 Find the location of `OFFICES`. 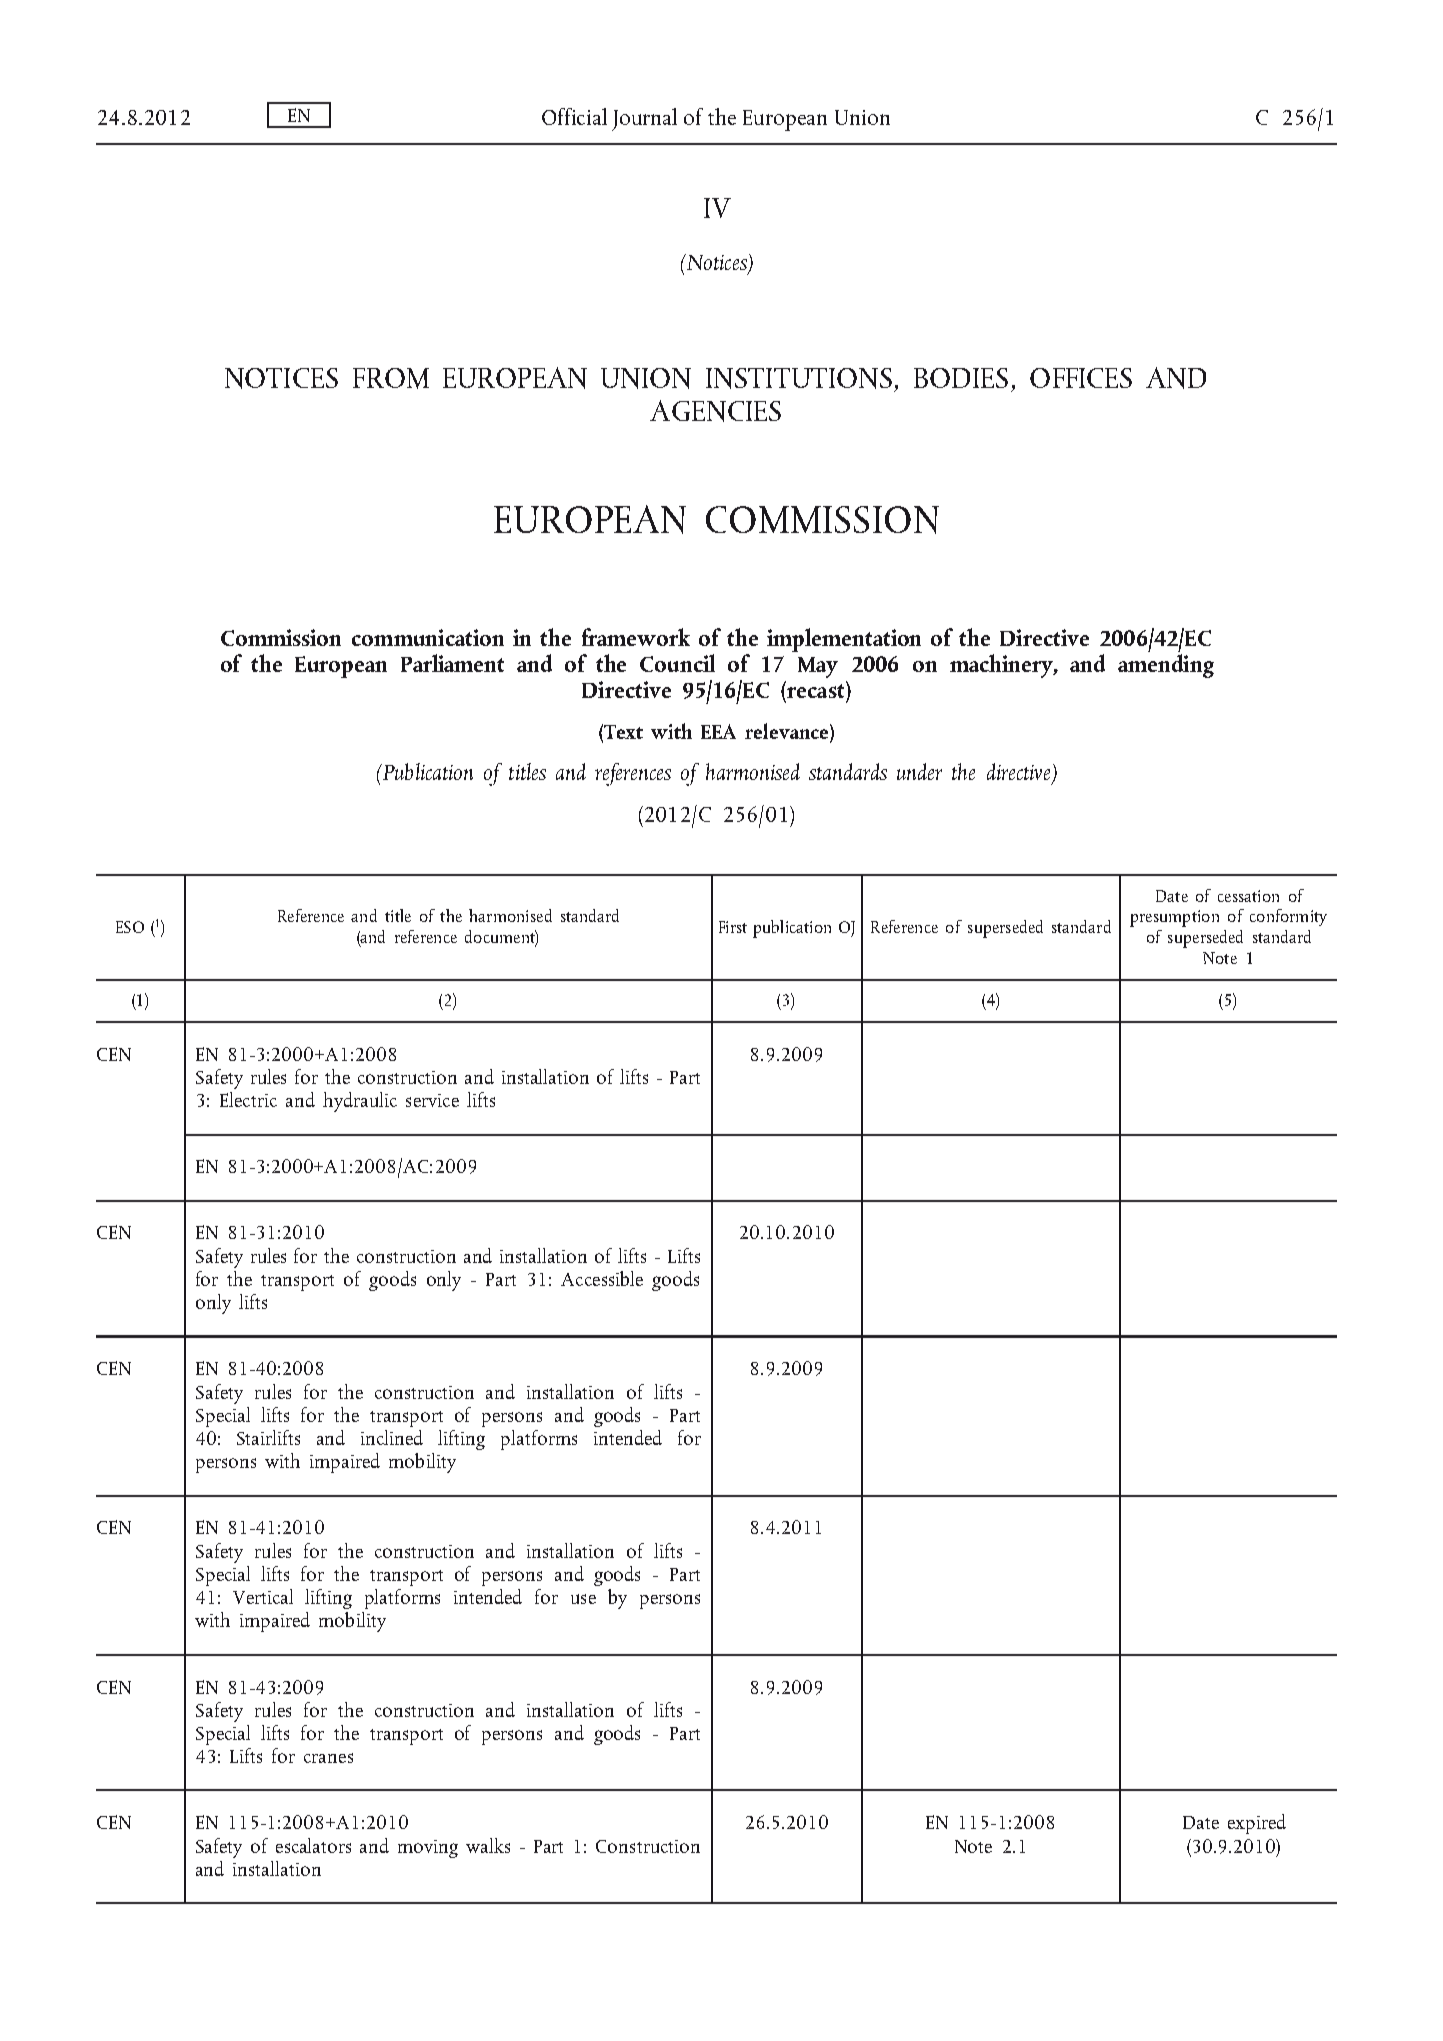

OFFICES is located at coordinates (1081, 378).
